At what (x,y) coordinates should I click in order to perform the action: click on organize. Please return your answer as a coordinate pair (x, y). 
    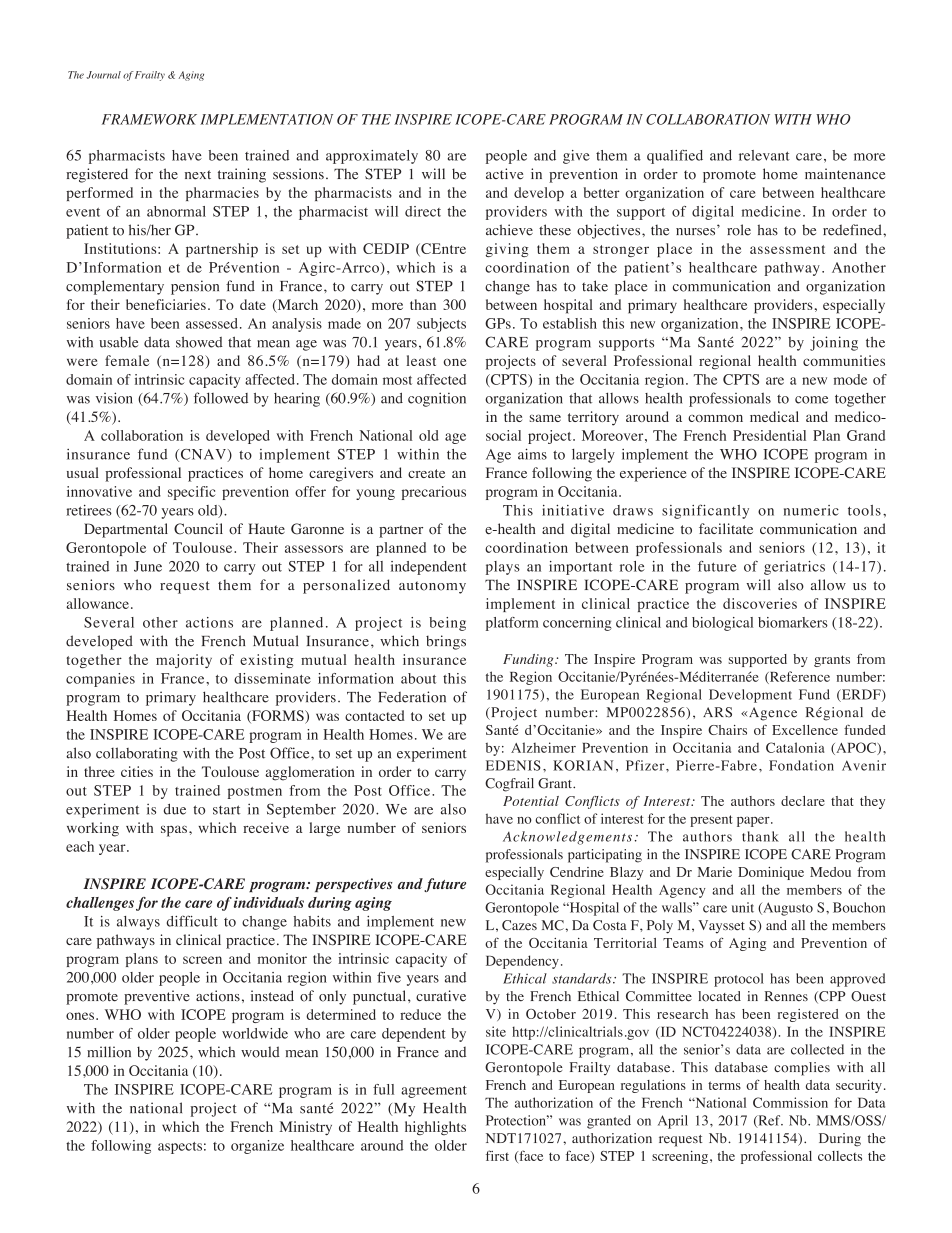
    Looking at the image, I should click on (257, 1147).
